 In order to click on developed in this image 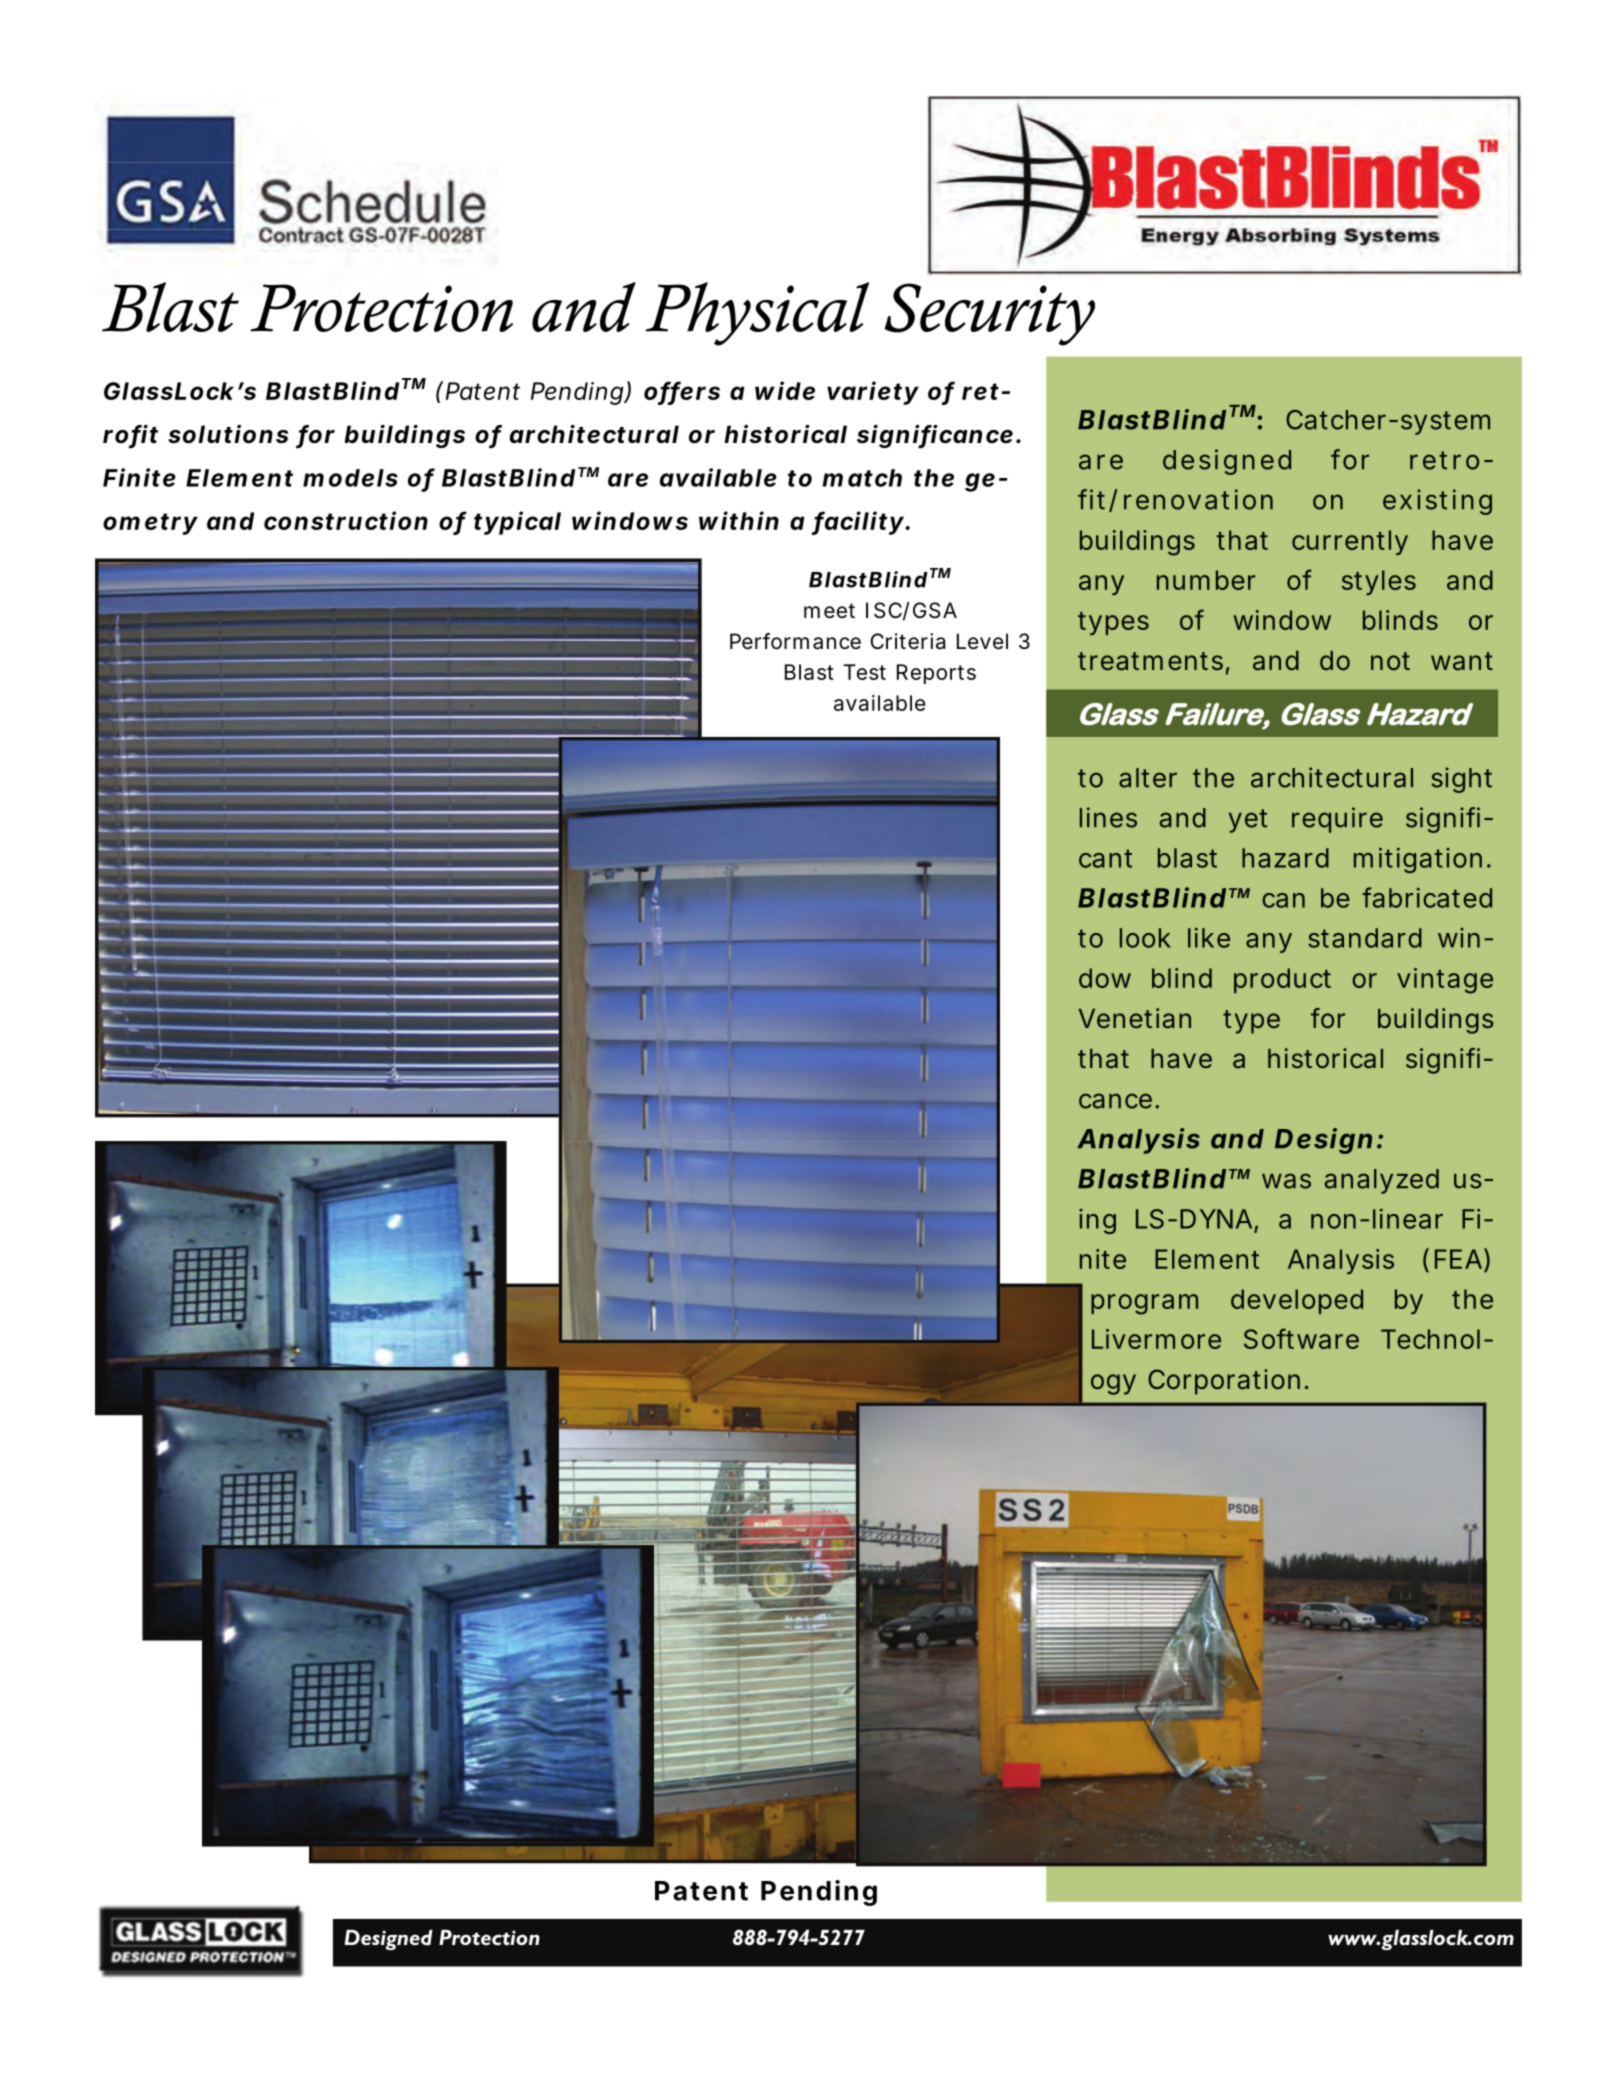, I will do `click(1297, 1301)`.
